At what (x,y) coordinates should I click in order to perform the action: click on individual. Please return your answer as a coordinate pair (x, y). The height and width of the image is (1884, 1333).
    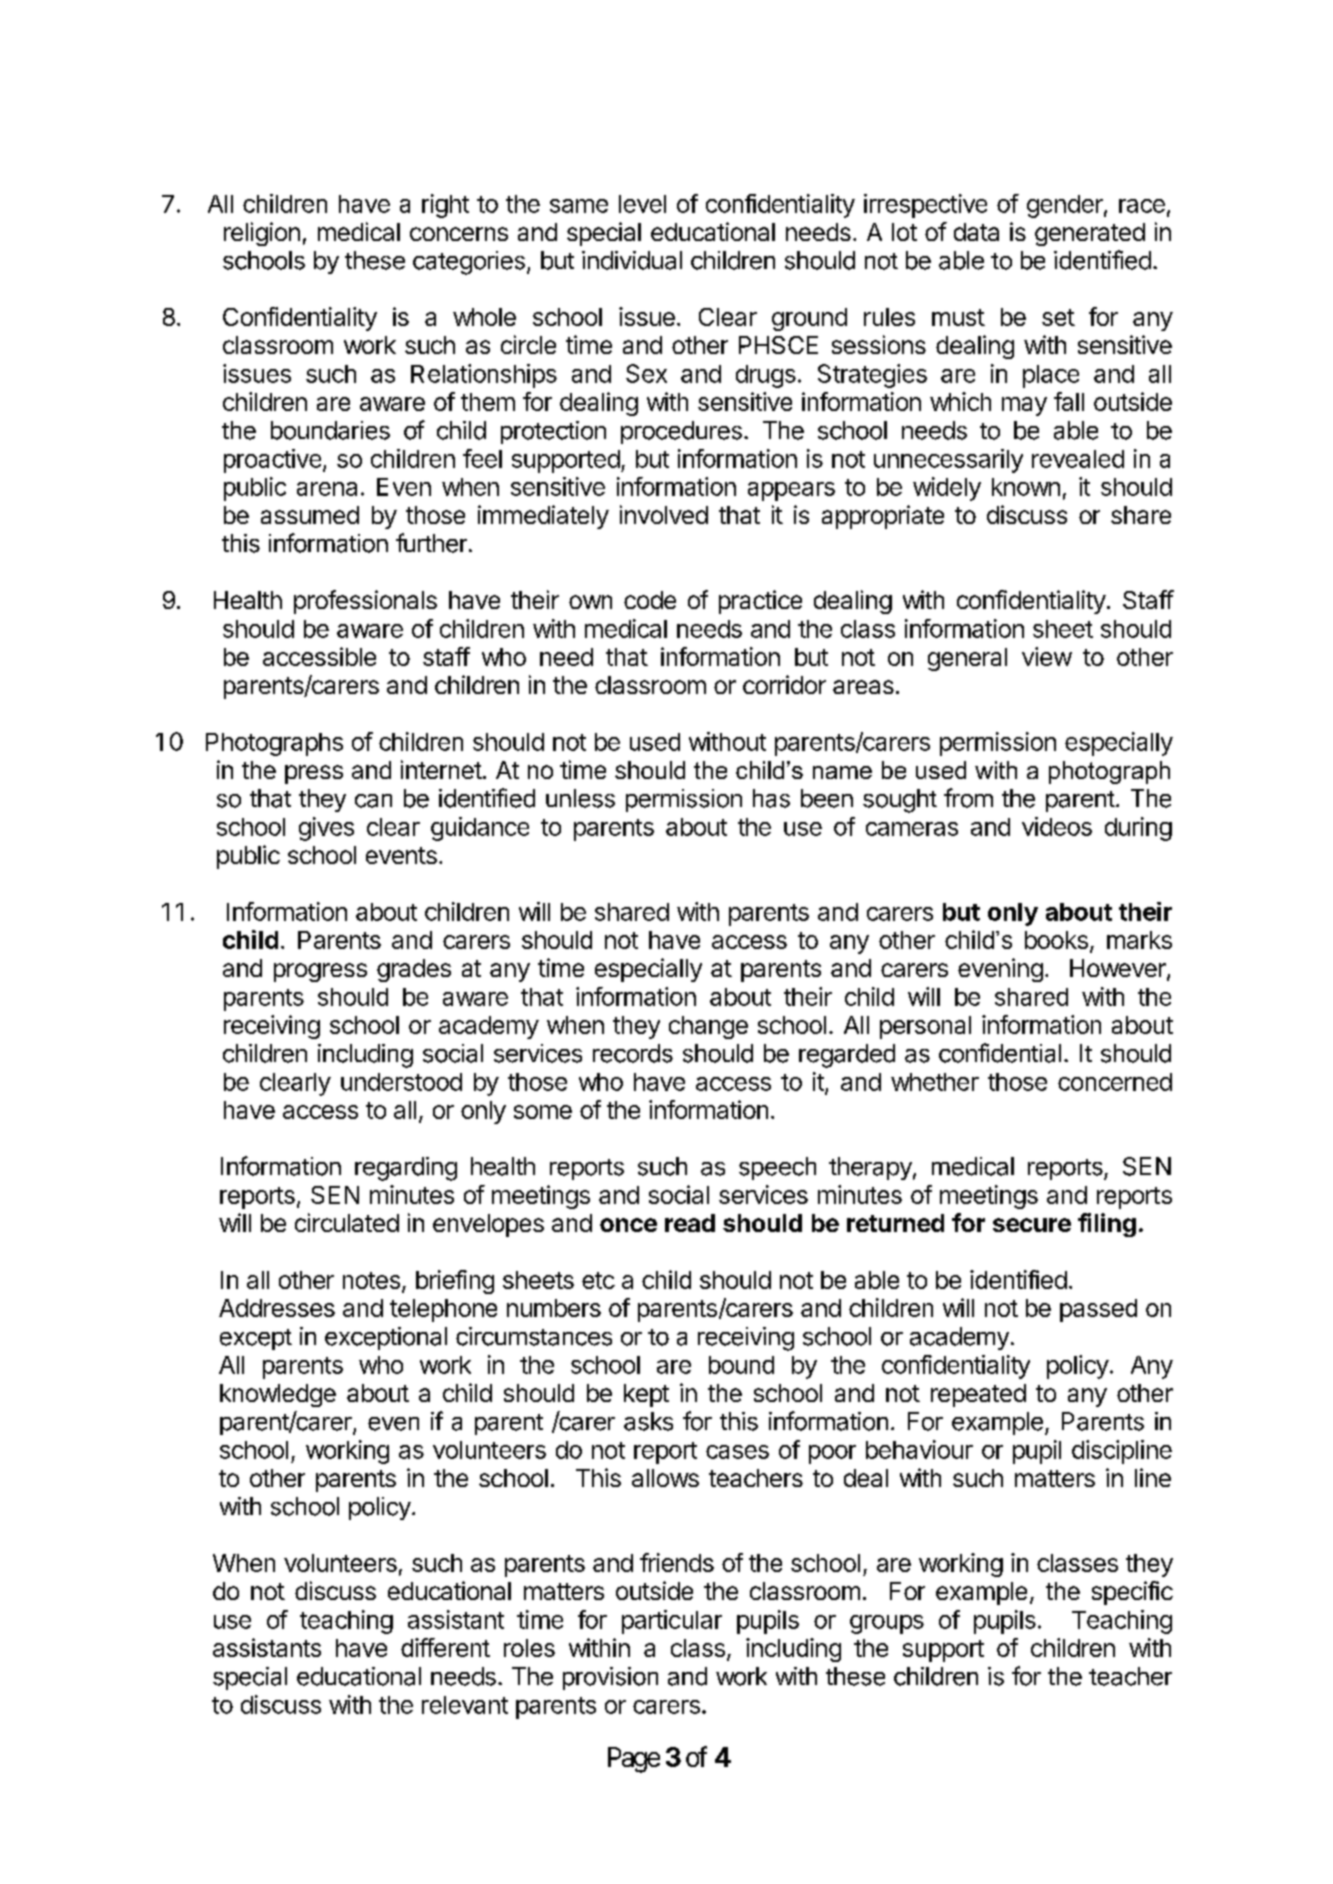
    Looking at the image, I should click on (632, 260).
